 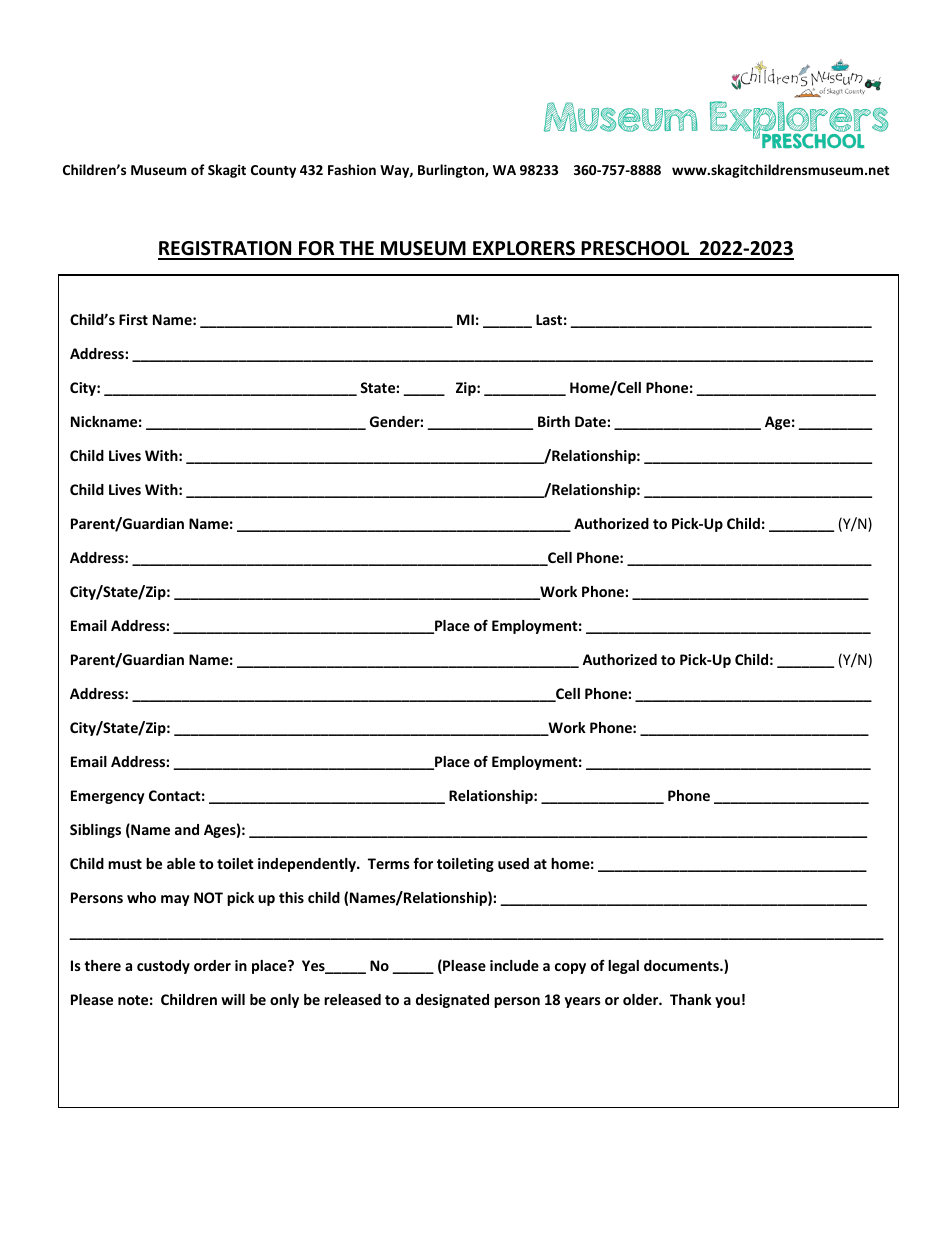 I want to click on Fashion, so click(x=352, y=169).
